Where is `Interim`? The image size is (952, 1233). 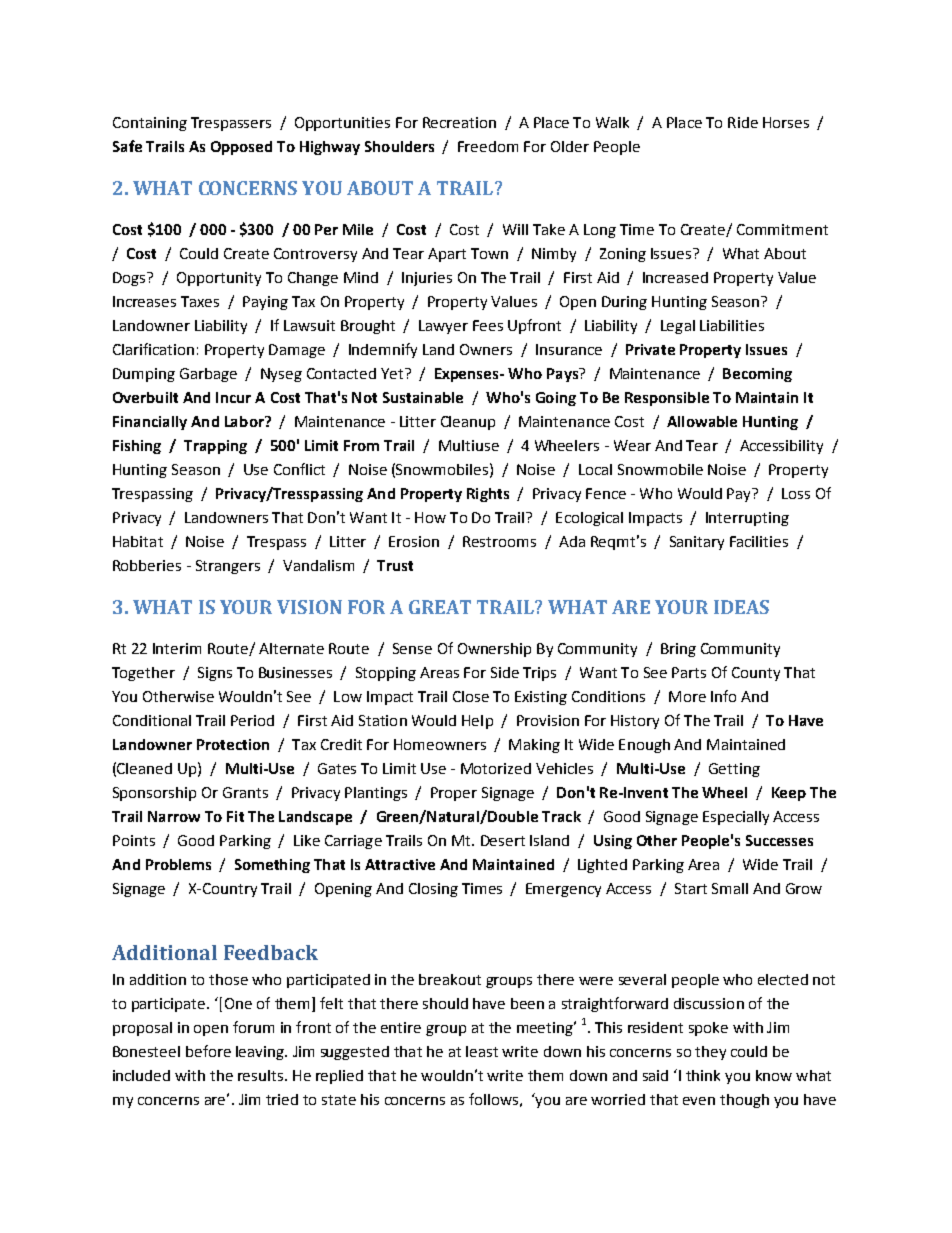 Interim is located at coordinates (177, 648).
